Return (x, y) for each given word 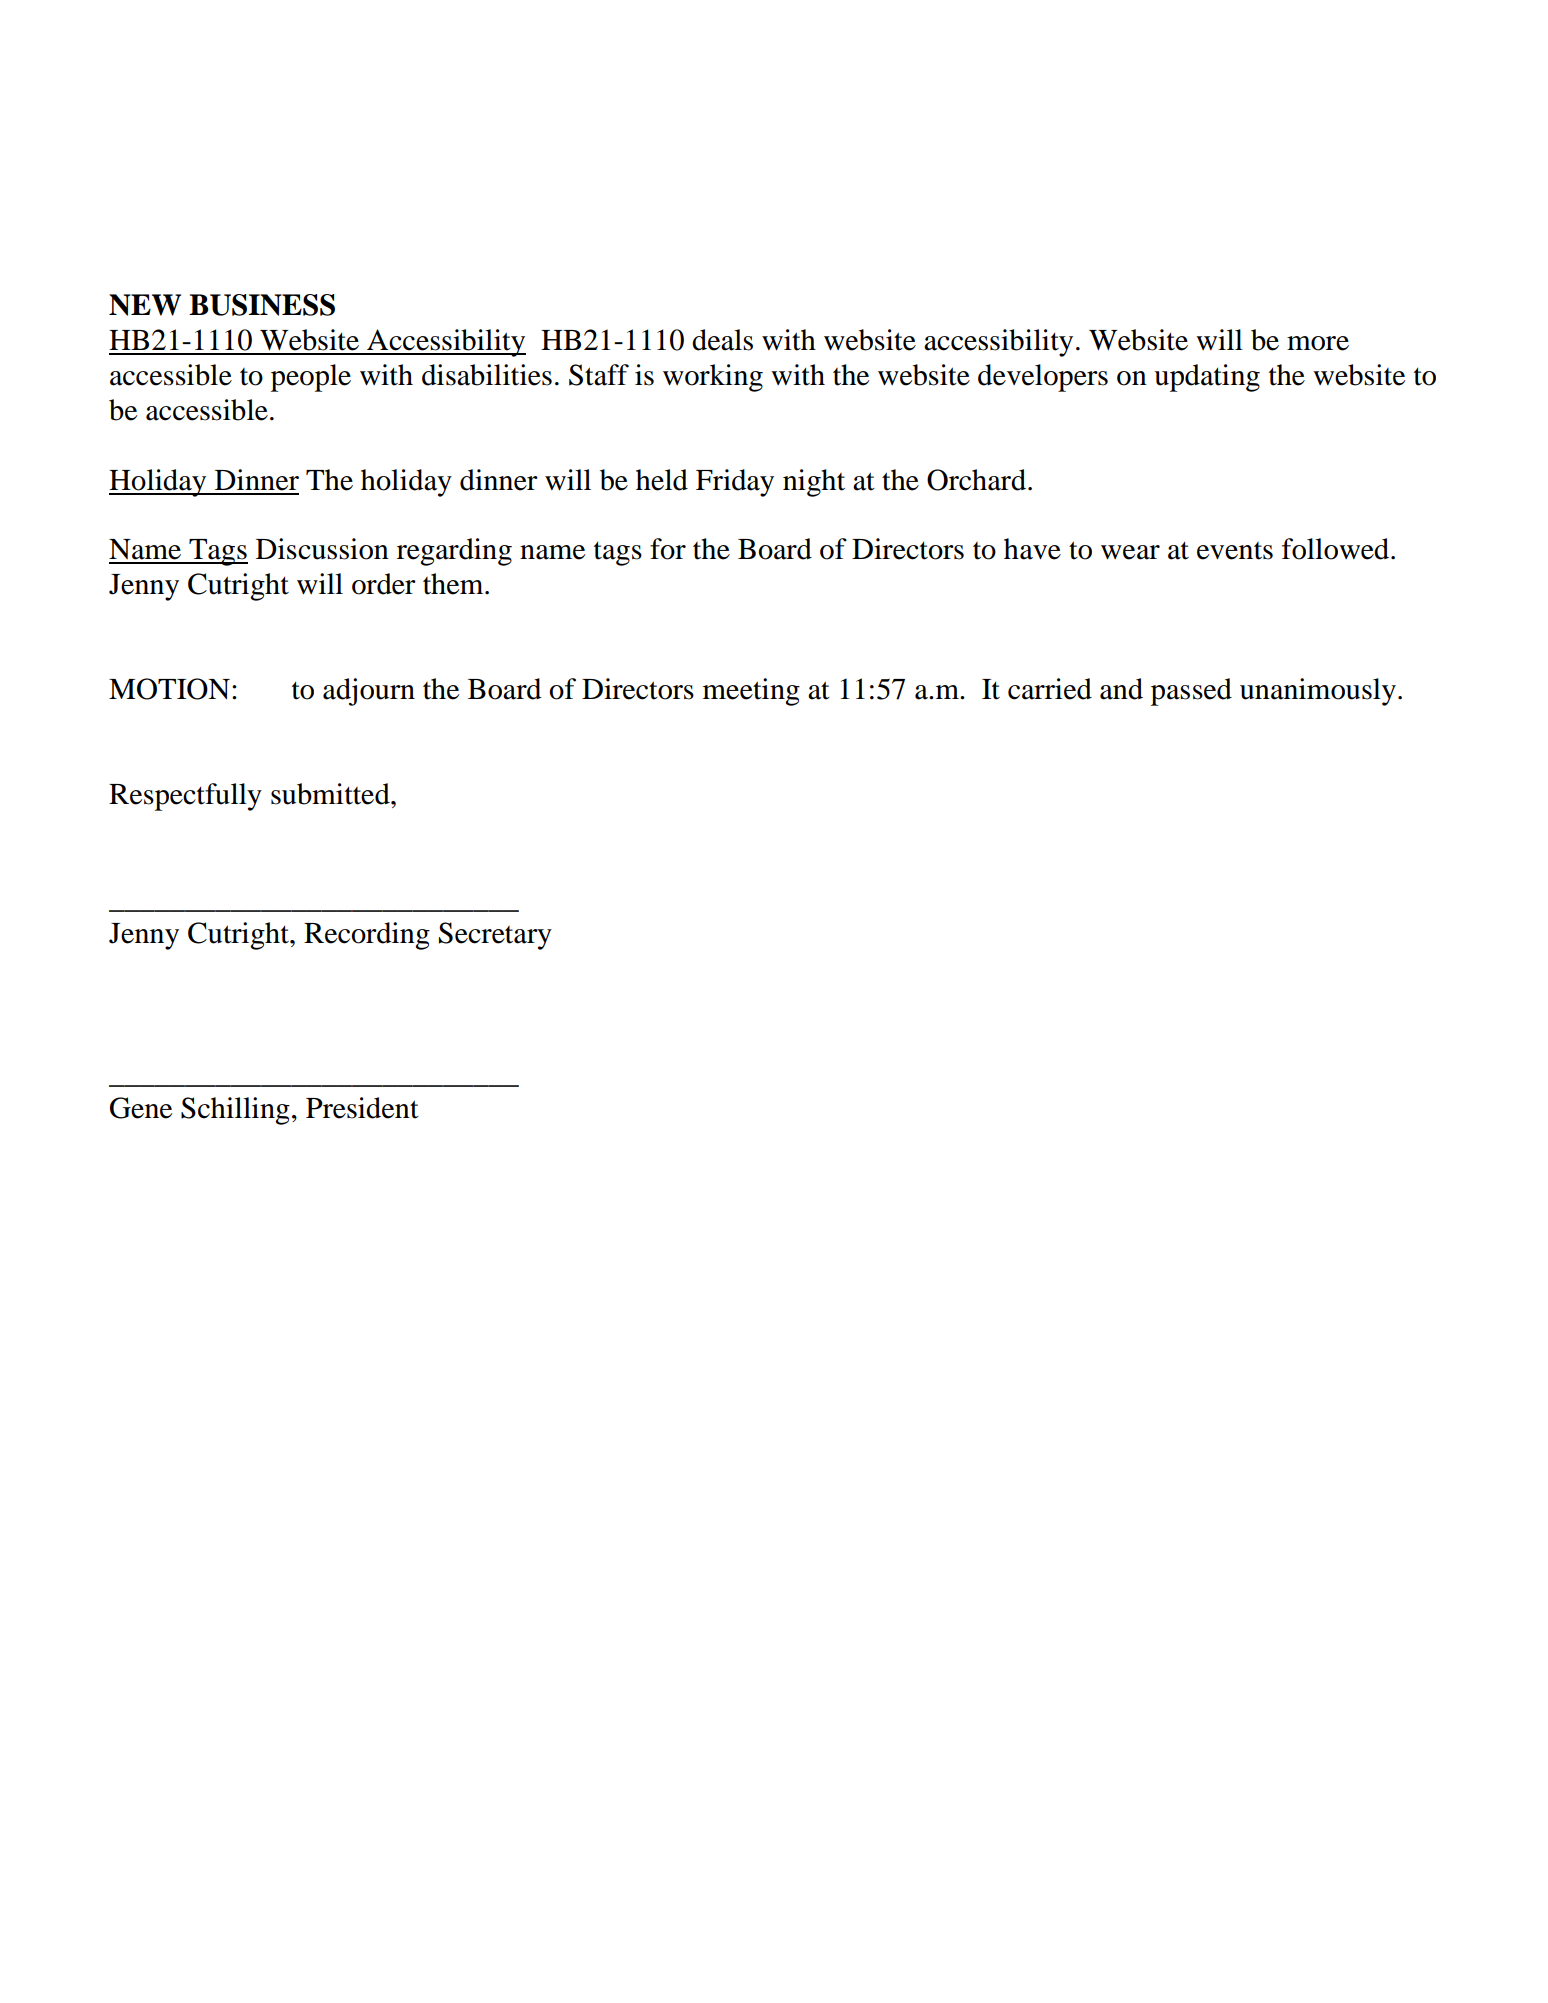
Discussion (322, 549)
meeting (751, 692)
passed (1191, 692)
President (362, 1108)
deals (722, 340)
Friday (735, 483)
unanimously (1318, 692)
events (1235, 551)
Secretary (495, 936)
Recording (367, 936)
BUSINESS (262, 305)
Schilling (235, 1111)
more (1318, 343)
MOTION (169, 689)
